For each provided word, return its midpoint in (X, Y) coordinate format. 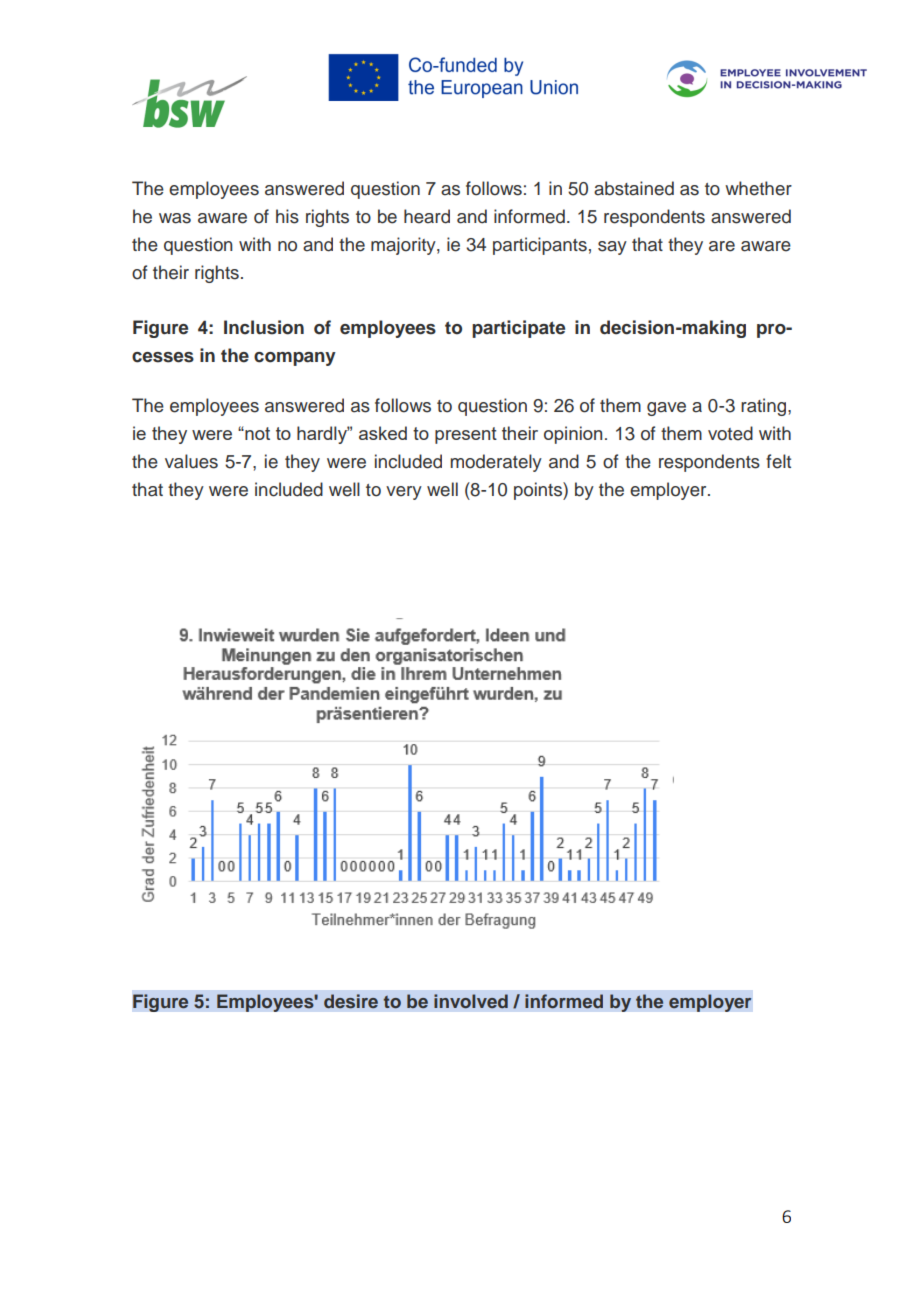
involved (471, 1001)
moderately (496, 463)
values (191, 461)
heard (427, 216)
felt (778, 461)
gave (666, 409)
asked (383, 433)
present (466, 435)
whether (758, 188)
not (256, 433)
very (404, 493)
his (287, 216)
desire (351, 1001)
